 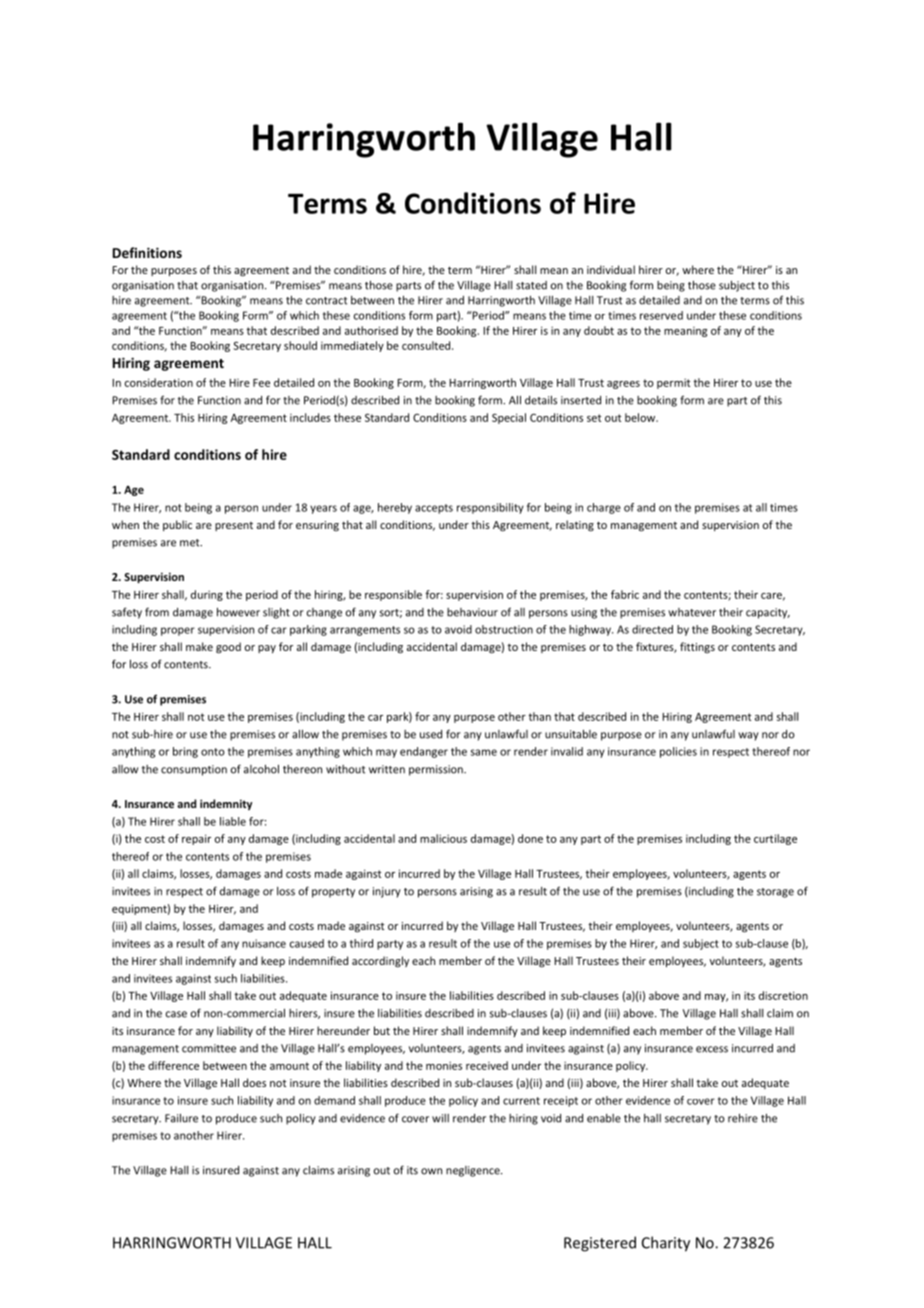 What do you see at coordinates (181, 1118) in the image?
I see `Failure` at bounding box center [181, 1118].
